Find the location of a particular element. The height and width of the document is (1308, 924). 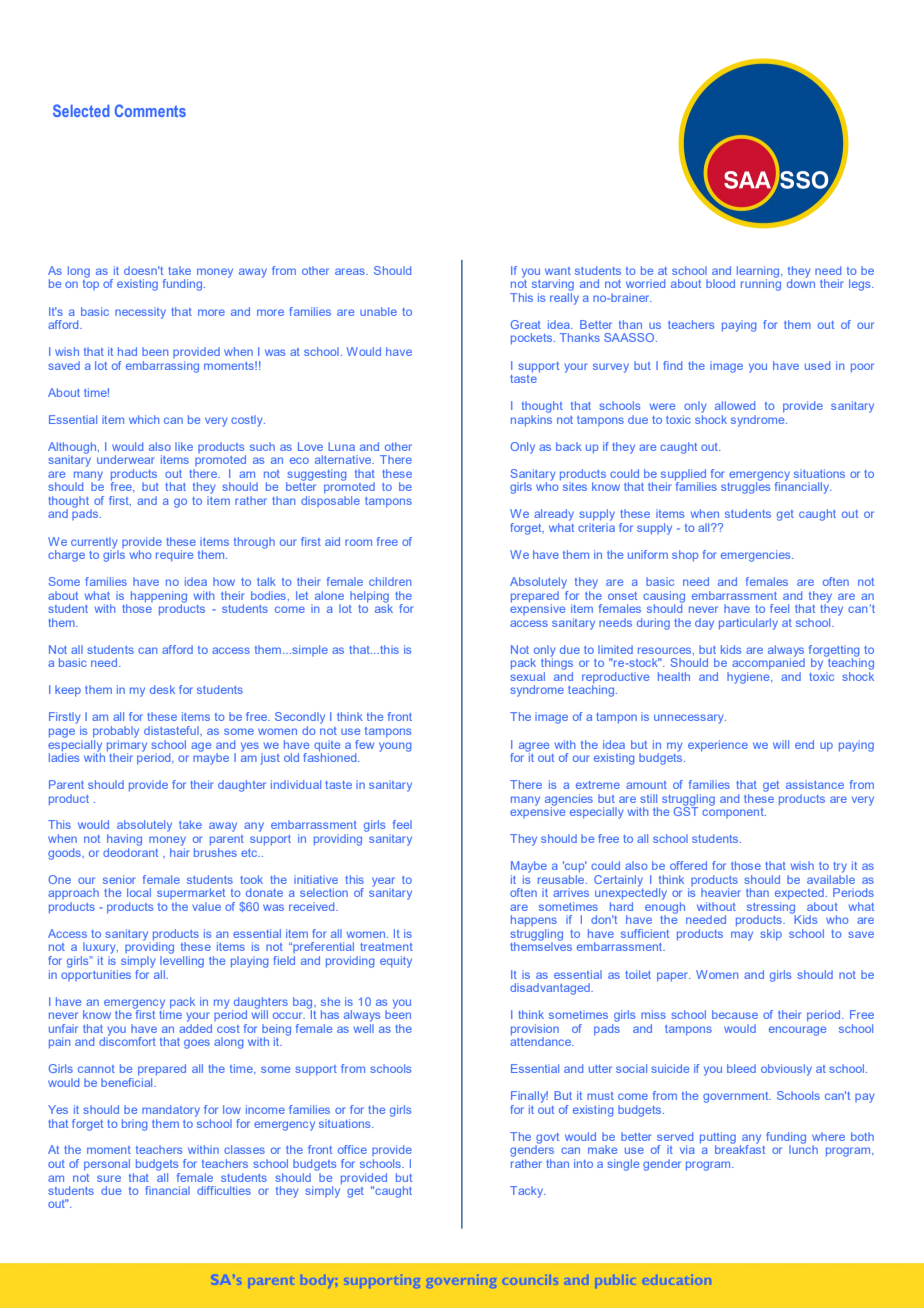

underwear is located at coordinates (125, 459).
